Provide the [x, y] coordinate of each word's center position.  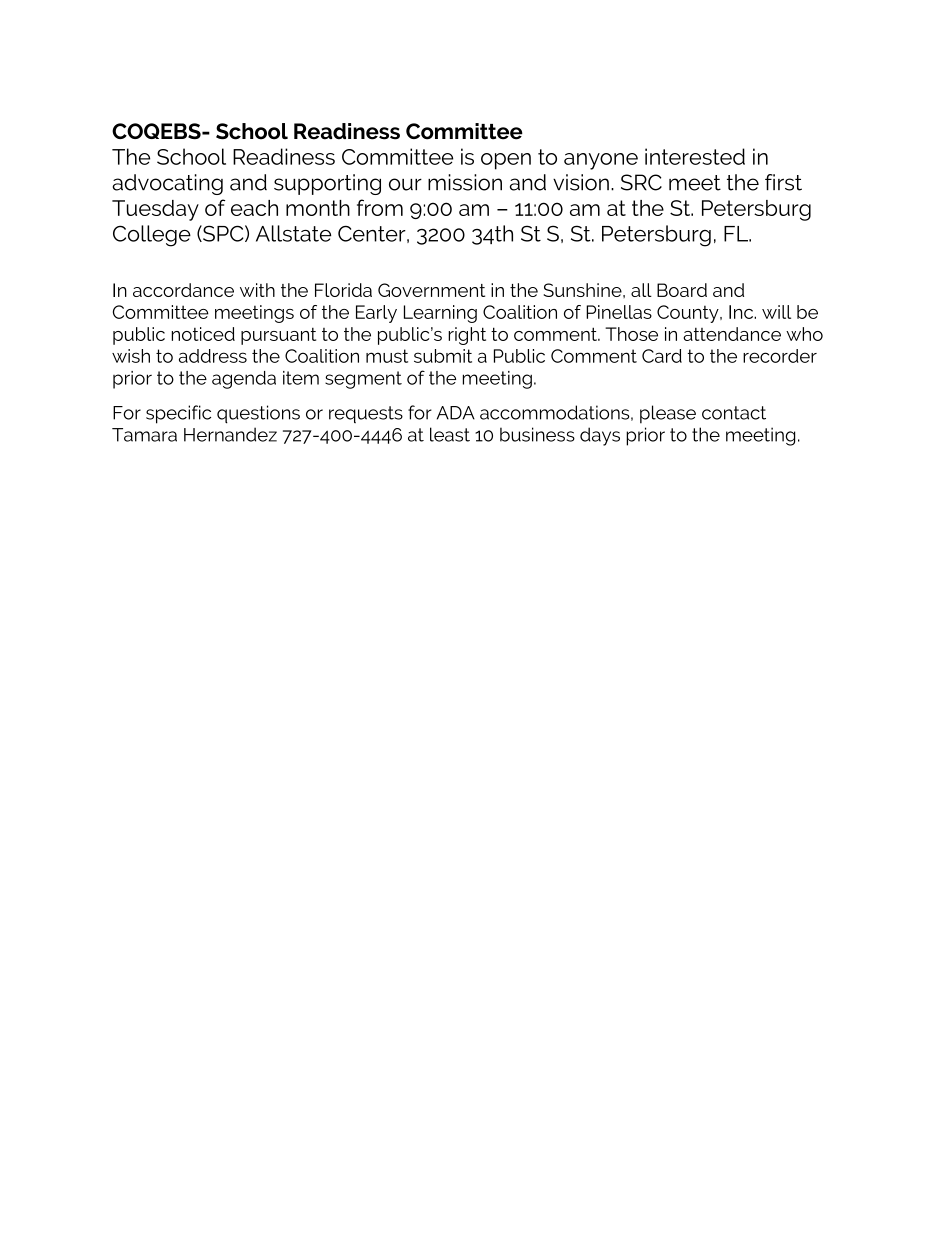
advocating [167, 184]
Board [682, 290]
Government [431, 290]
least [450, 434]
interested [695, 156]
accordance [183, 290]
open [506, 161]
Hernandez [230, 434]
